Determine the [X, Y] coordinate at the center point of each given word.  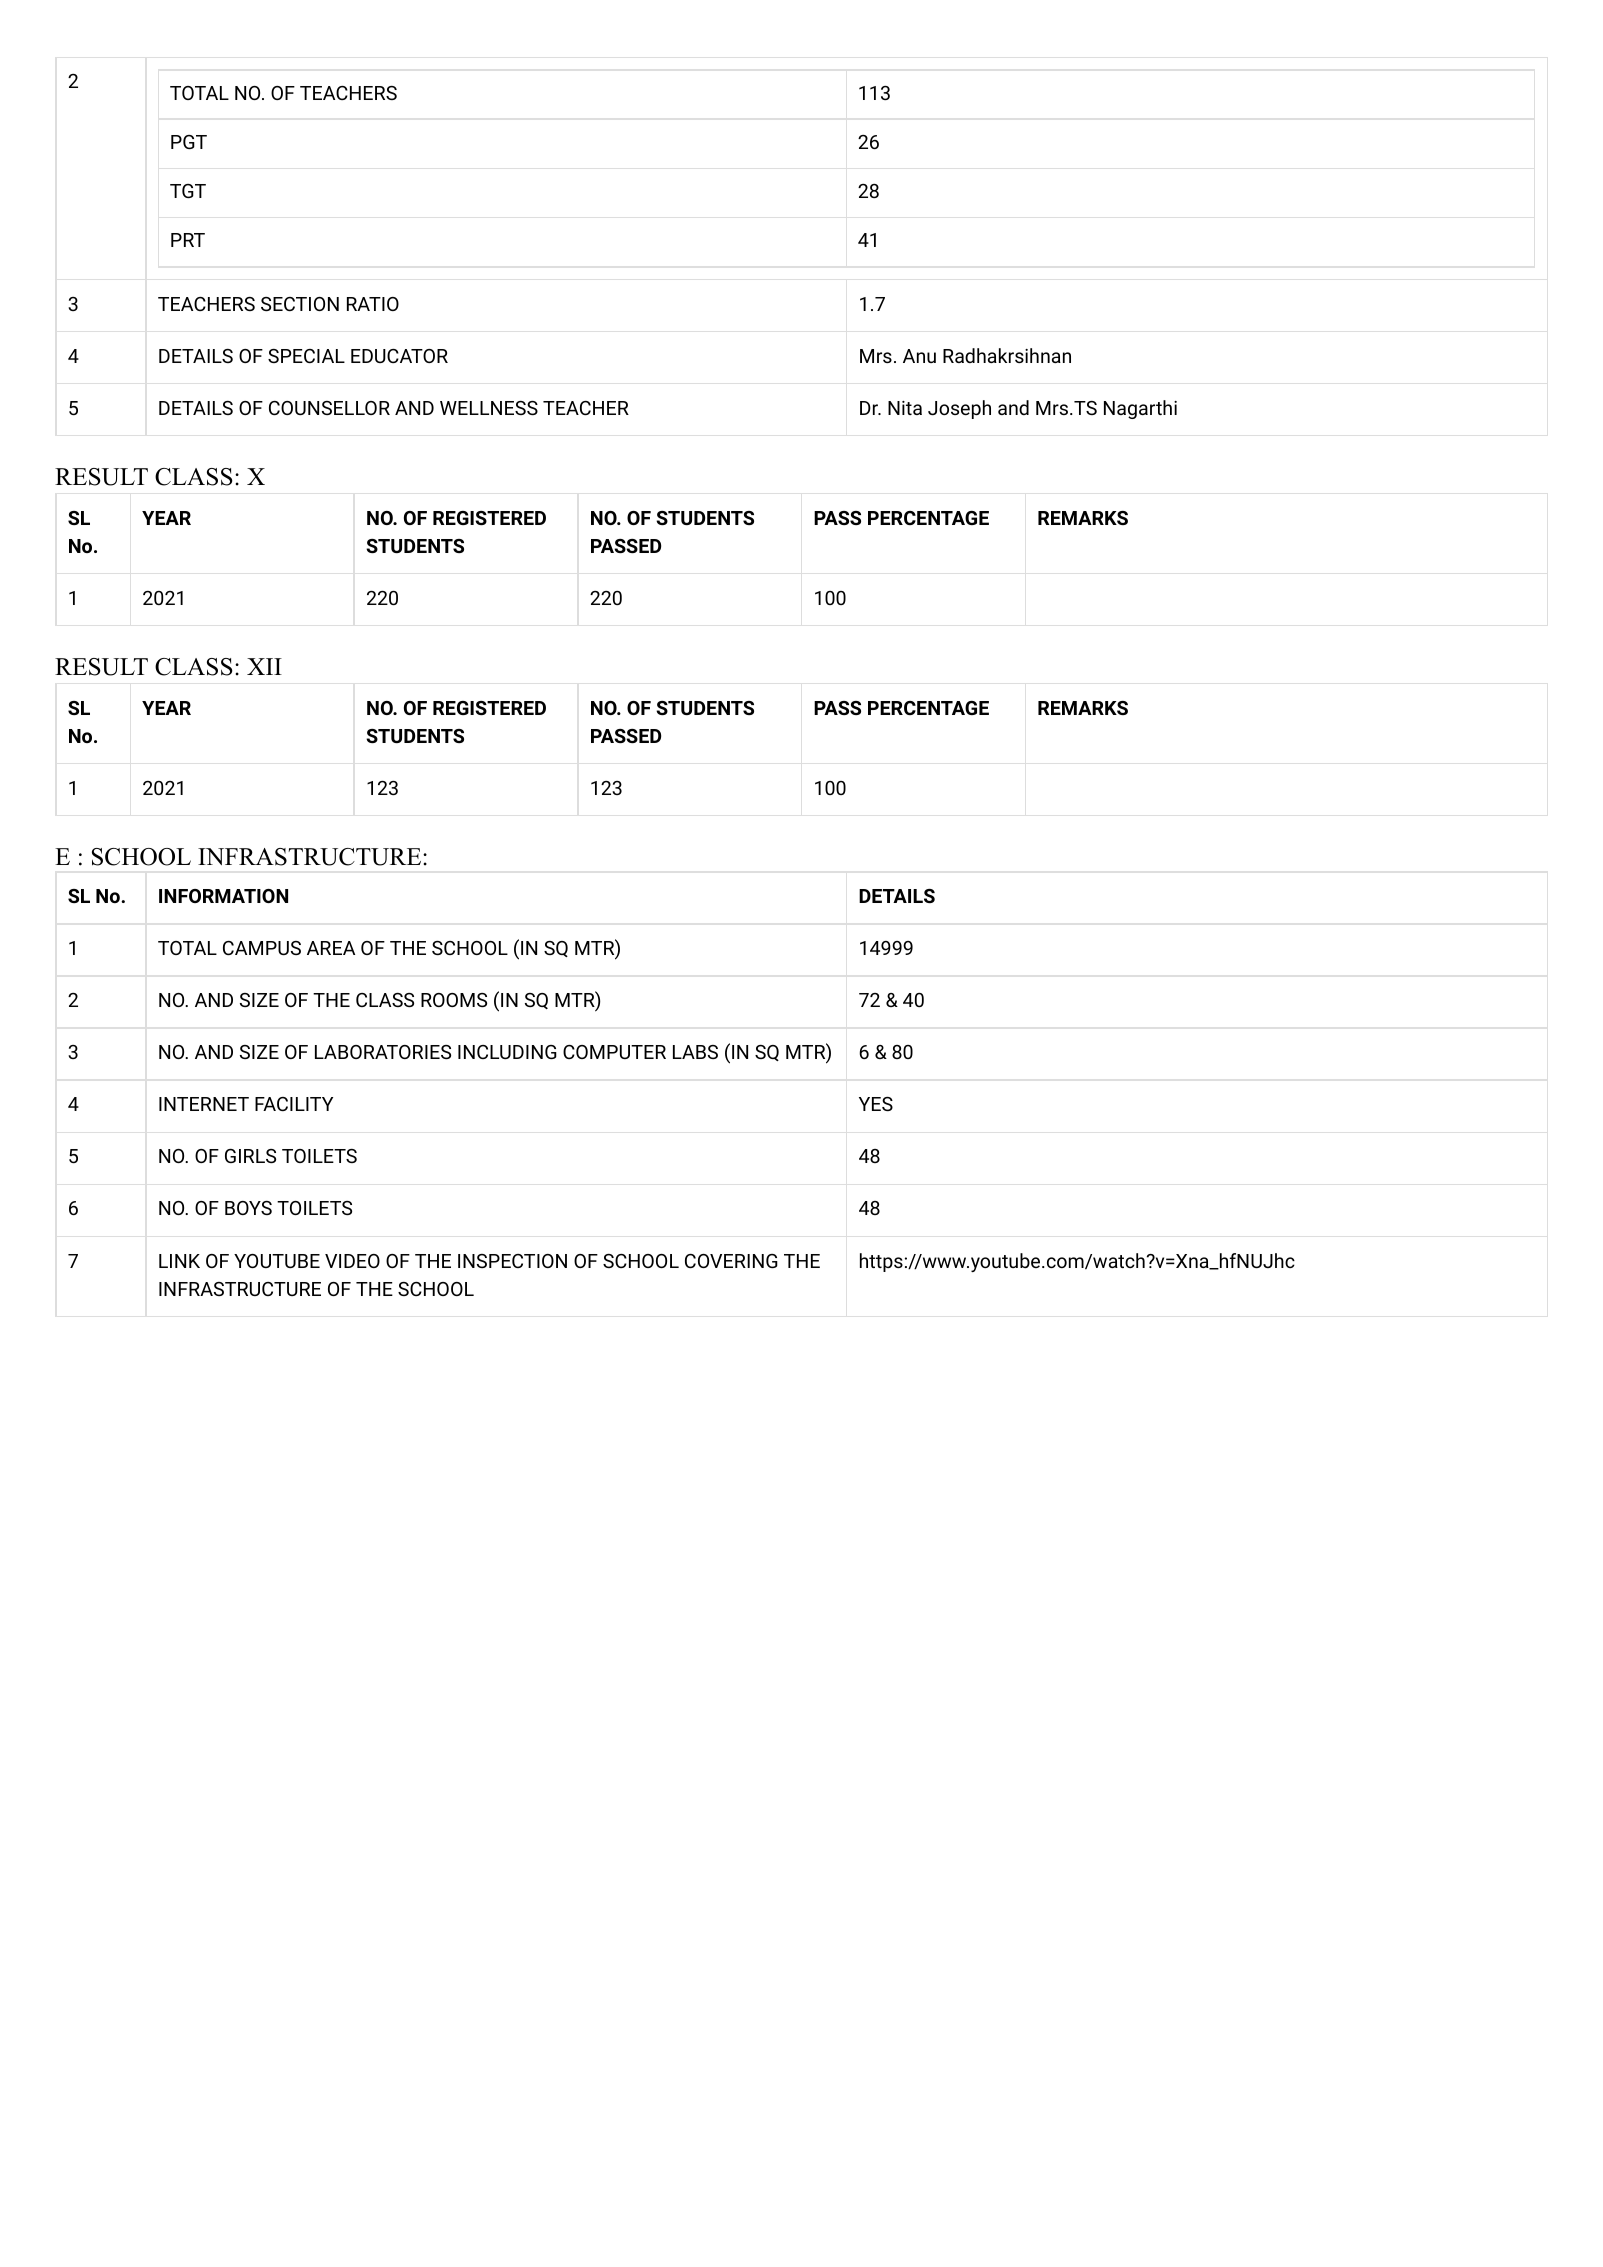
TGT [188, 191]
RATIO [373, 304]
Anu [919, 356]
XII [264, 666]
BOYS [248, 1208]
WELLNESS [489, 408]
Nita [905, 408]
